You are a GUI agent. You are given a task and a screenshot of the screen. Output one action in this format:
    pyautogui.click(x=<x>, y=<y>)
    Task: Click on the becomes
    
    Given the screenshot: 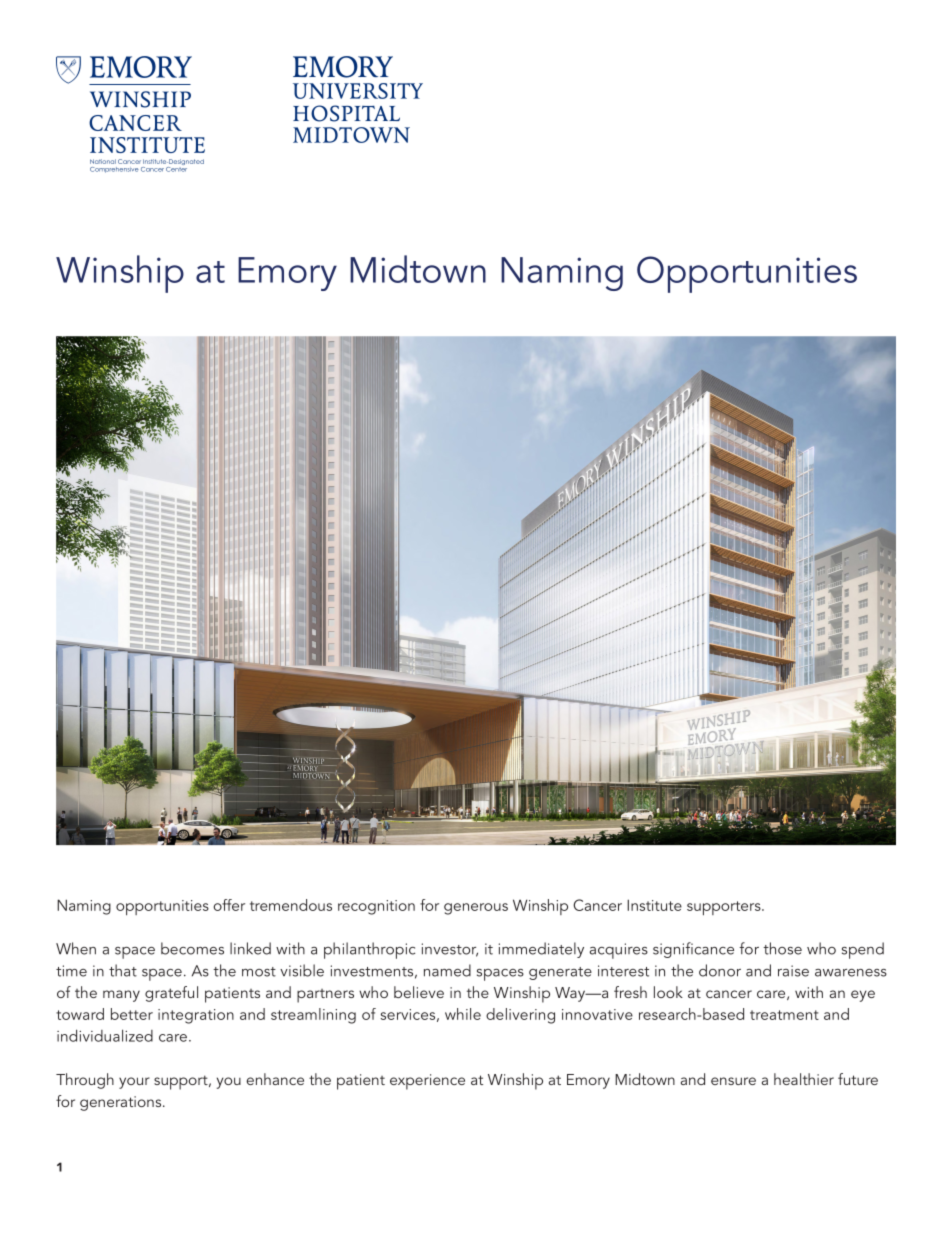 What is the action you would take?
    pyautogui.click(x=192, y=948)
